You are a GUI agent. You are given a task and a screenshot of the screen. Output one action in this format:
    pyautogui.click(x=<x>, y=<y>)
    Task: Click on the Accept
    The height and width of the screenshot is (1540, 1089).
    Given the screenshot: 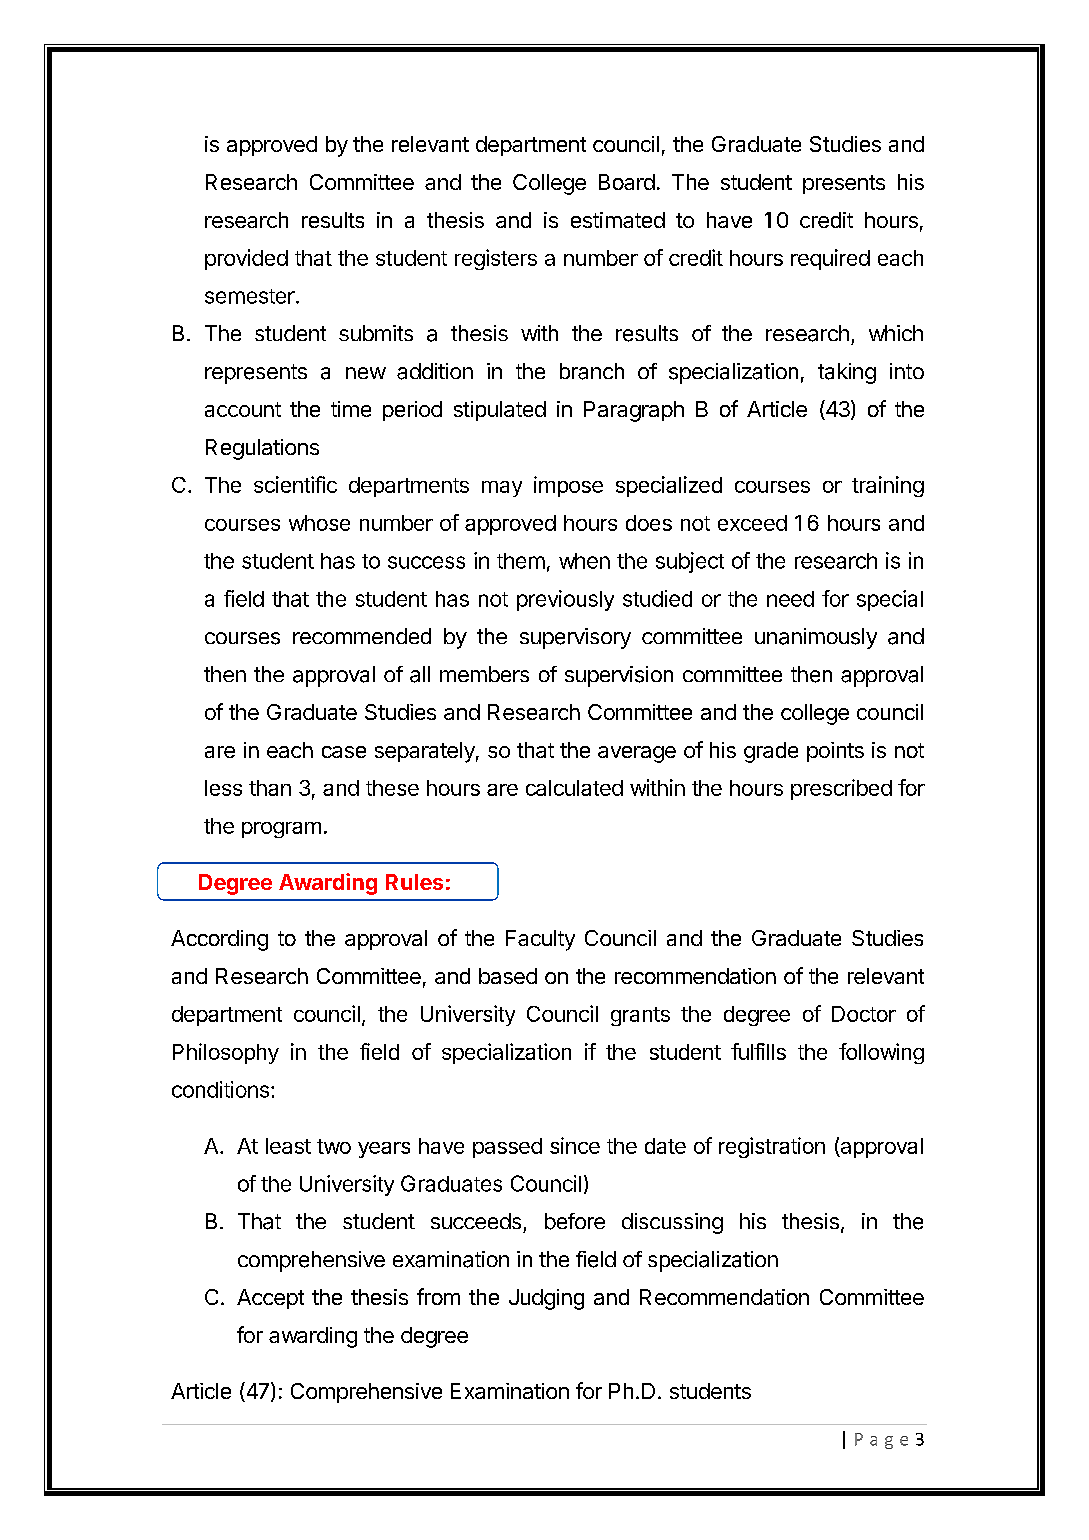 What is the action you would take?
    pyautogui.click(x=270, y=1299)
